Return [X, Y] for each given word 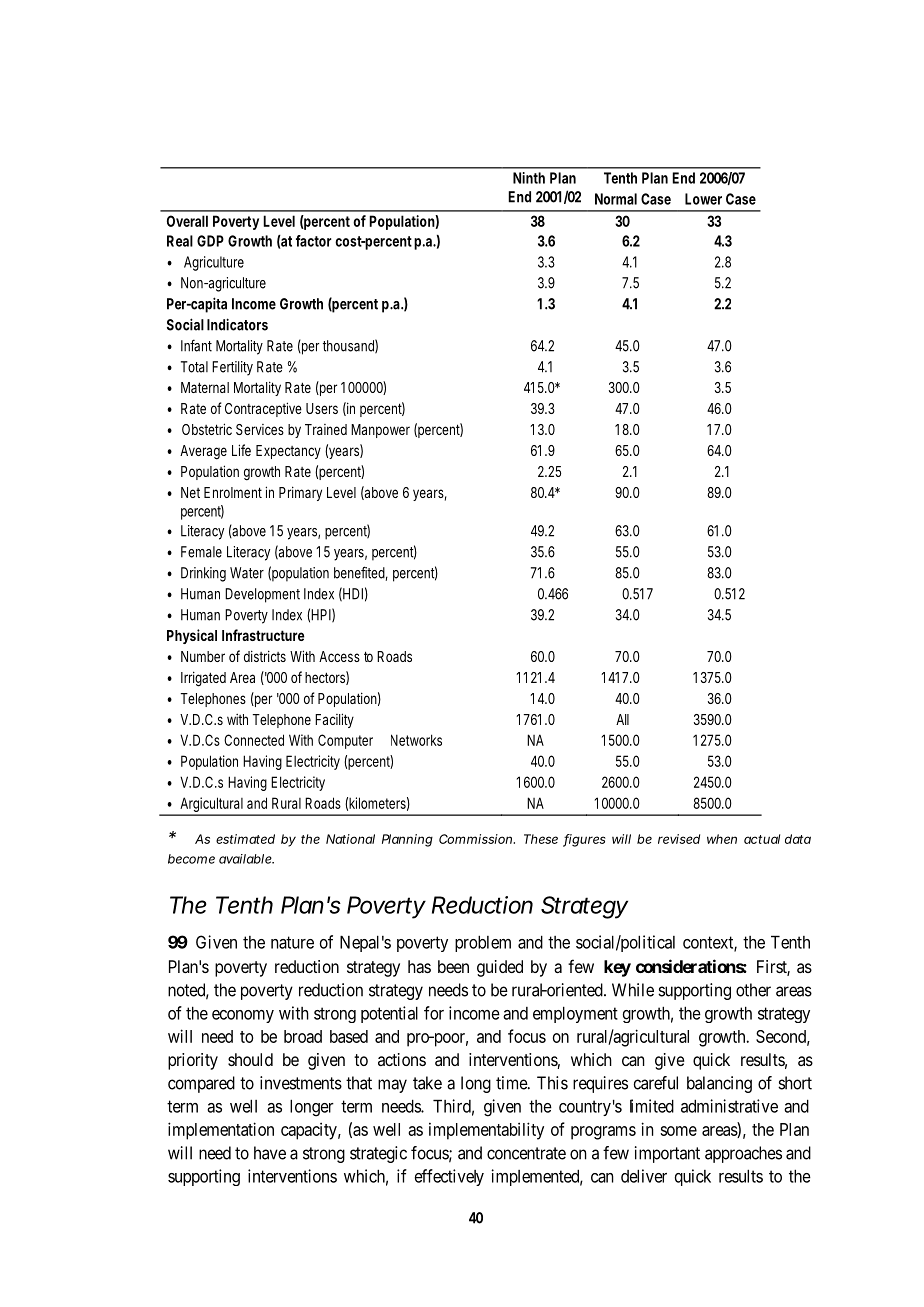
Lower [703, 199]
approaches [743, 1154]
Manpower [380, 431]
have [270, 1153]
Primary [300, 493]
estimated [245, 839]
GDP [210, 241]
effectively [449, 1177]
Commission [476, 839]
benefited [361, 573]
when [722, 839]
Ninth [529, 178]
